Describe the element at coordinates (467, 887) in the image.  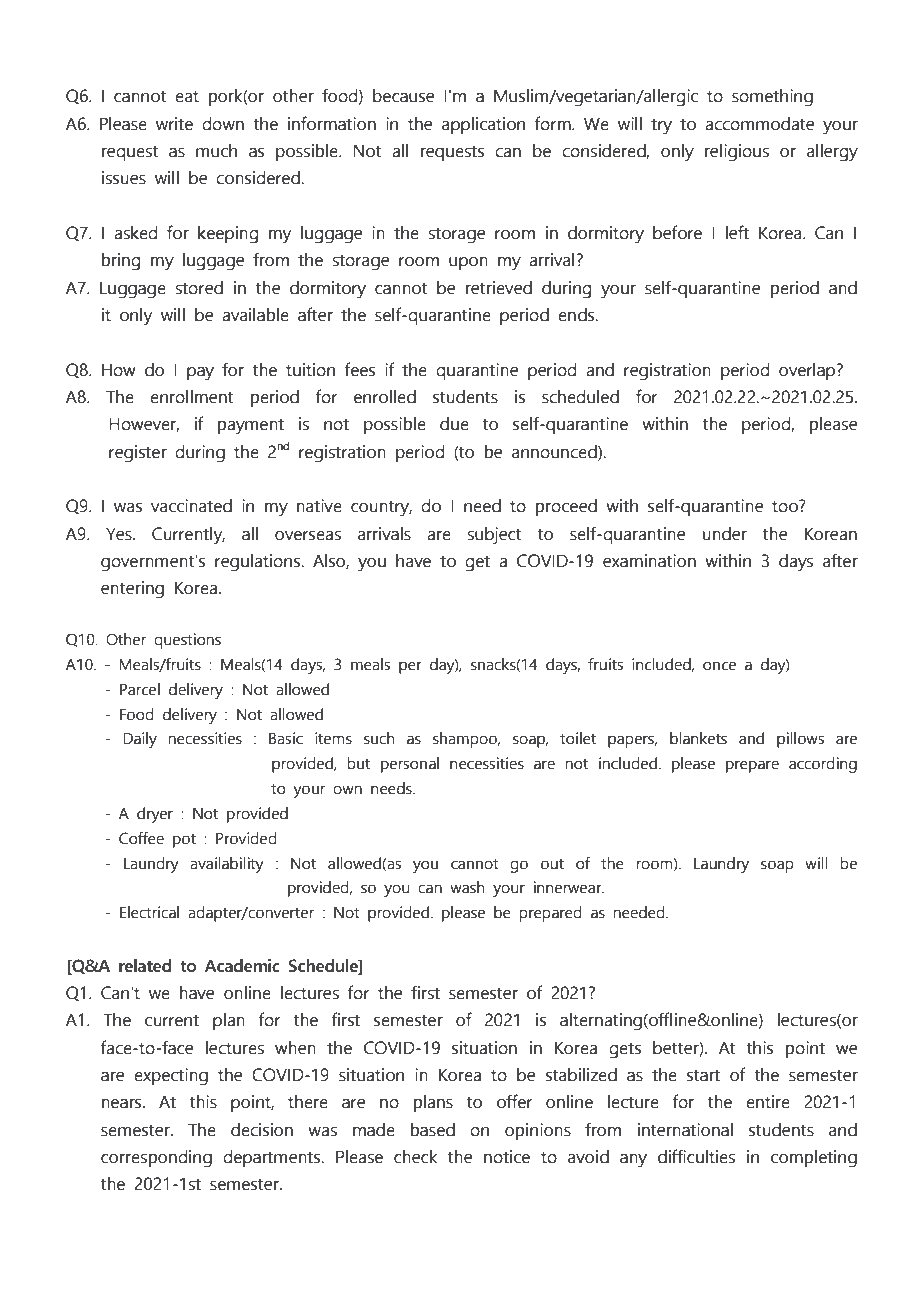
I see `wash` at that location.
